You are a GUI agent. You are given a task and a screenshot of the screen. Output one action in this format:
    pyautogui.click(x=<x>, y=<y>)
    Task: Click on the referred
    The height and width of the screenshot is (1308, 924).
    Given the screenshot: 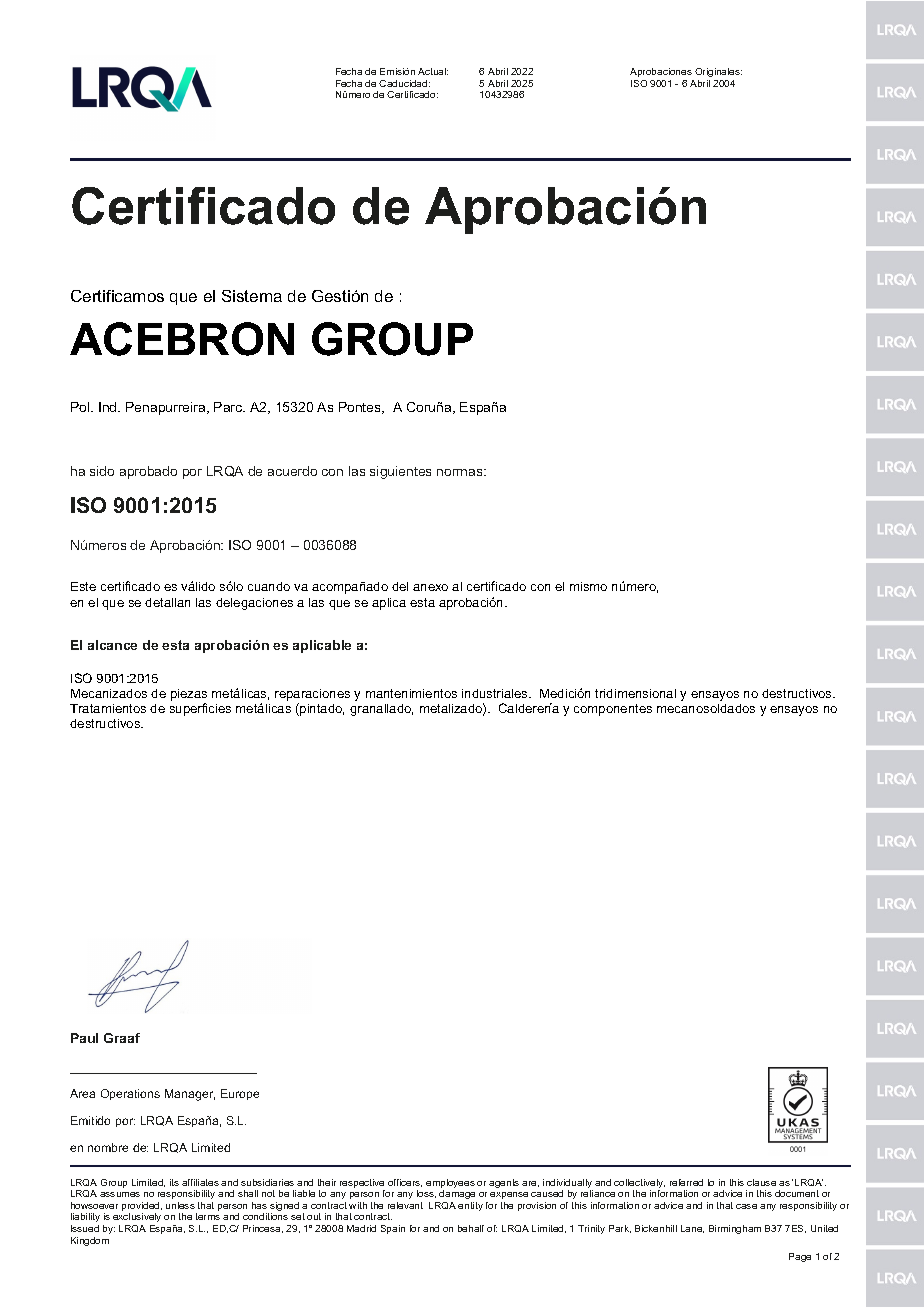 What is the action you would take?
    pyautogui.click(x=686, y=1182)
